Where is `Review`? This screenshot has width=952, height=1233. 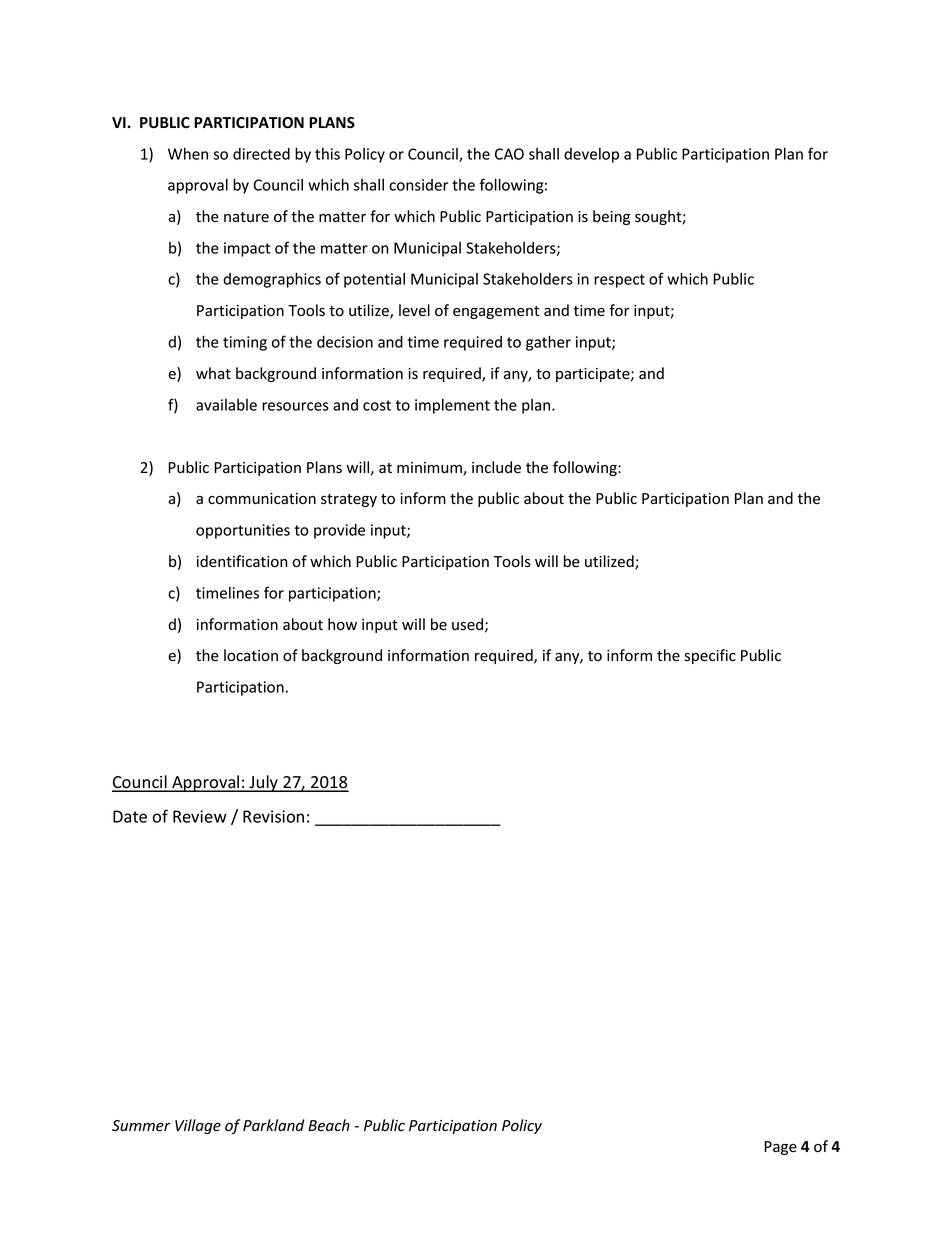 Review is located at coordinates (200, 816).
